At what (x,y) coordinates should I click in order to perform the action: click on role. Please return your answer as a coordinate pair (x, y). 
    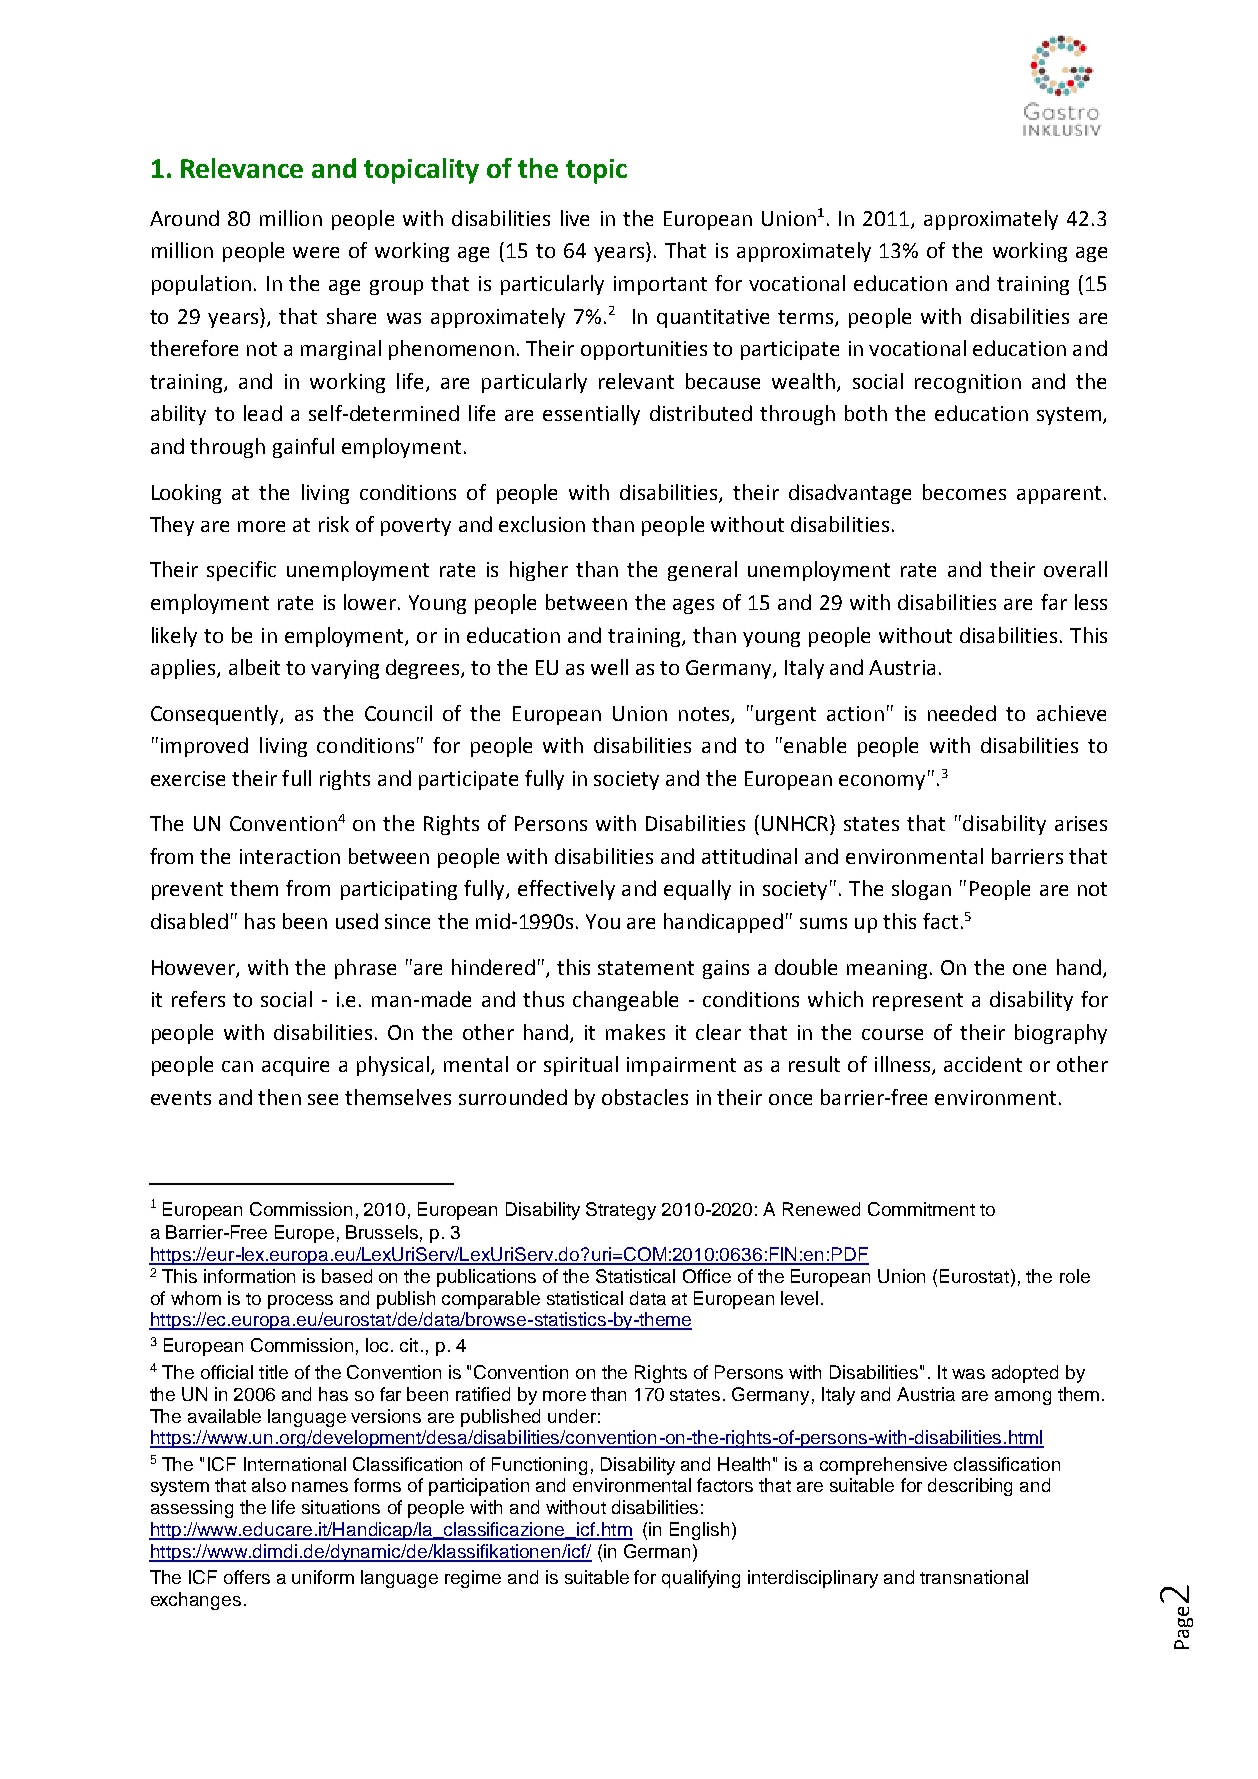
    Looking at the image, I should click on (1075, 1276).
